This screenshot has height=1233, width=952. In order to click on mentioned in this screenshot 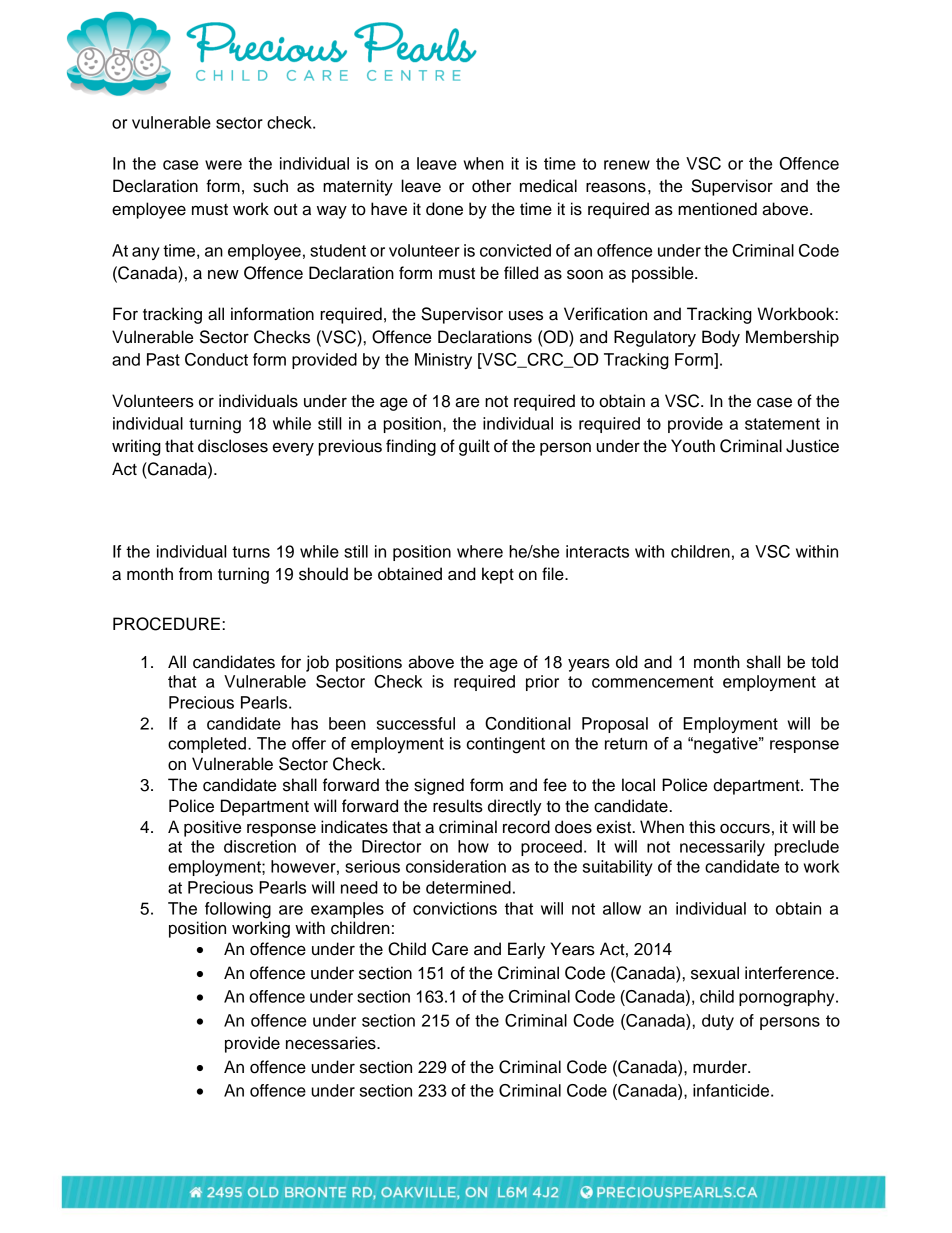, I will do `click(717, 209)`.
